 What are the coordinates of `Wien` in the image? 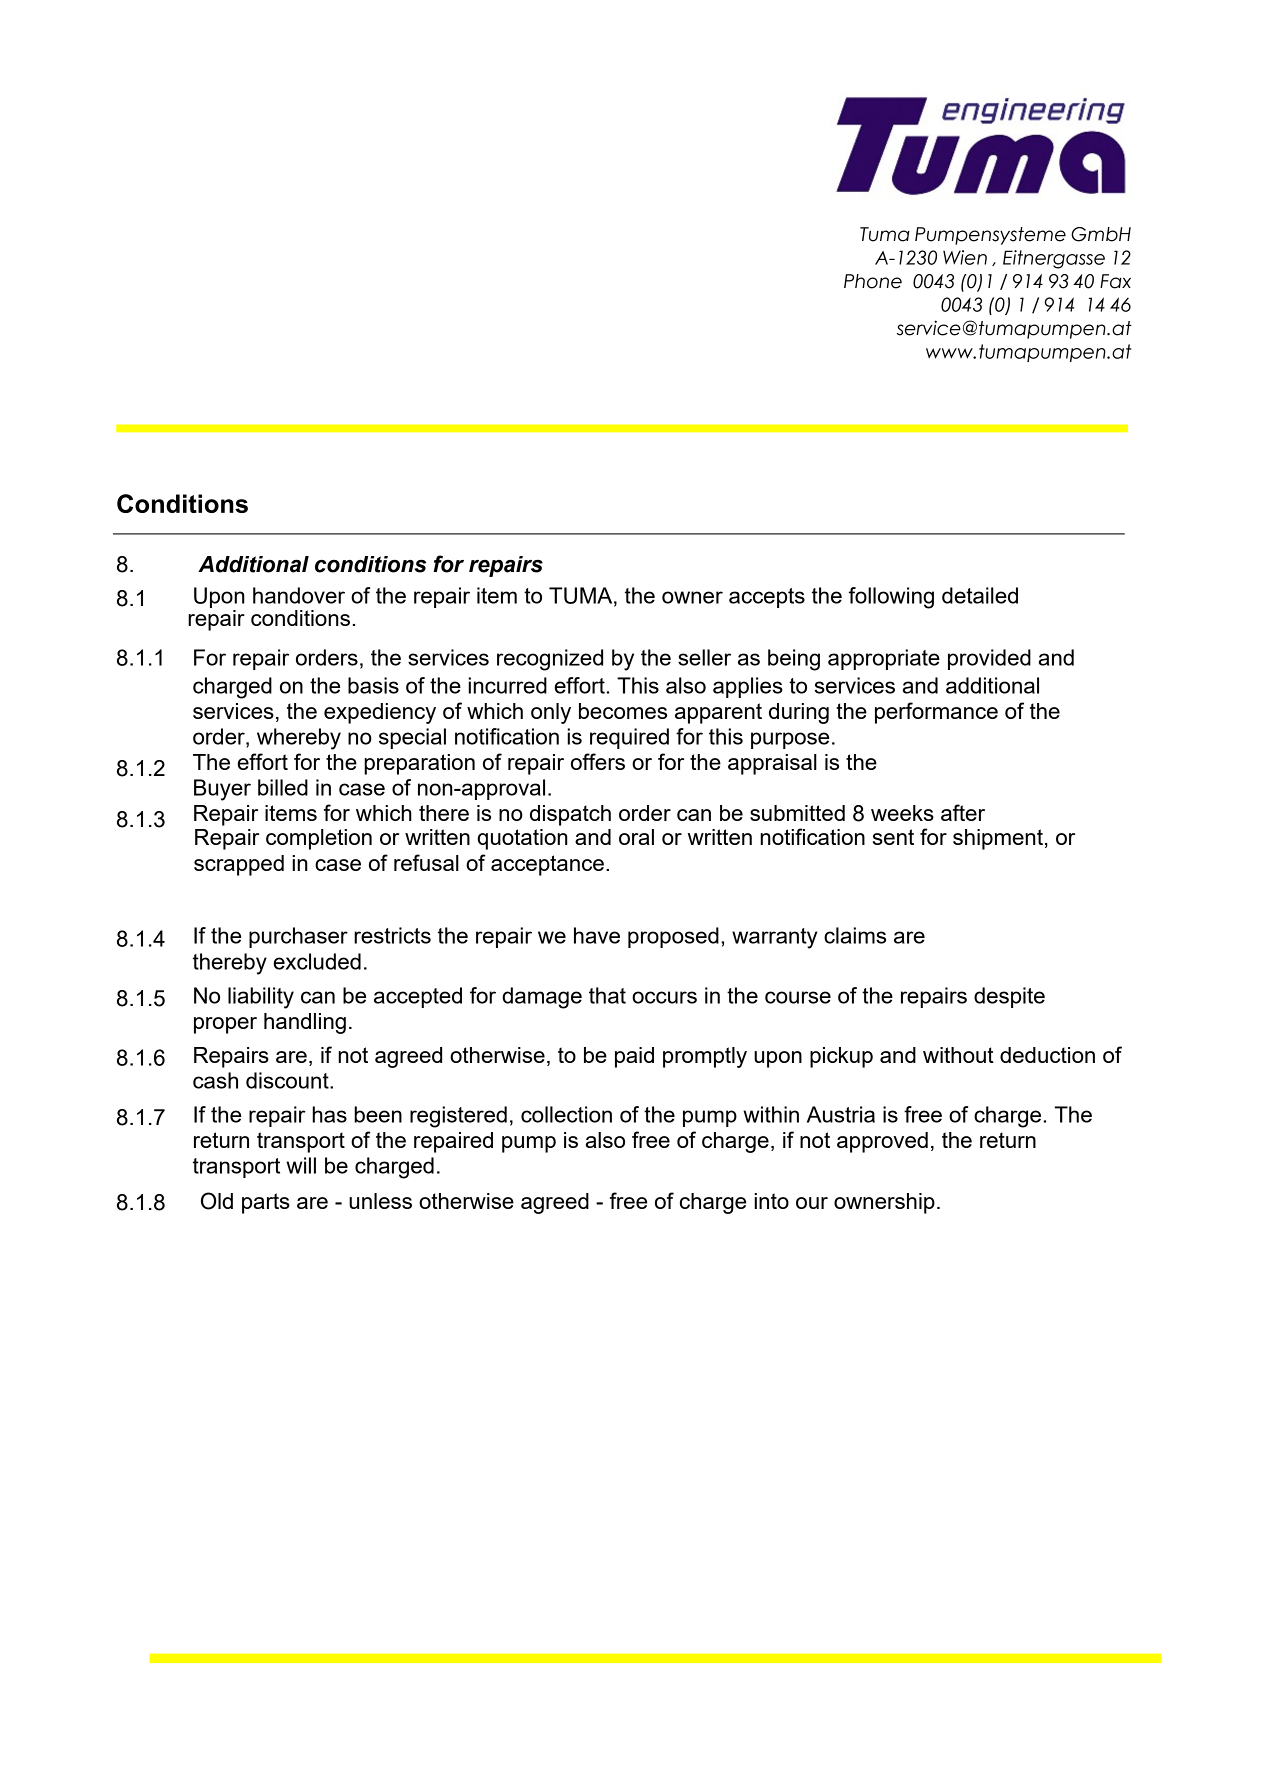 It's located at (965, 257).
